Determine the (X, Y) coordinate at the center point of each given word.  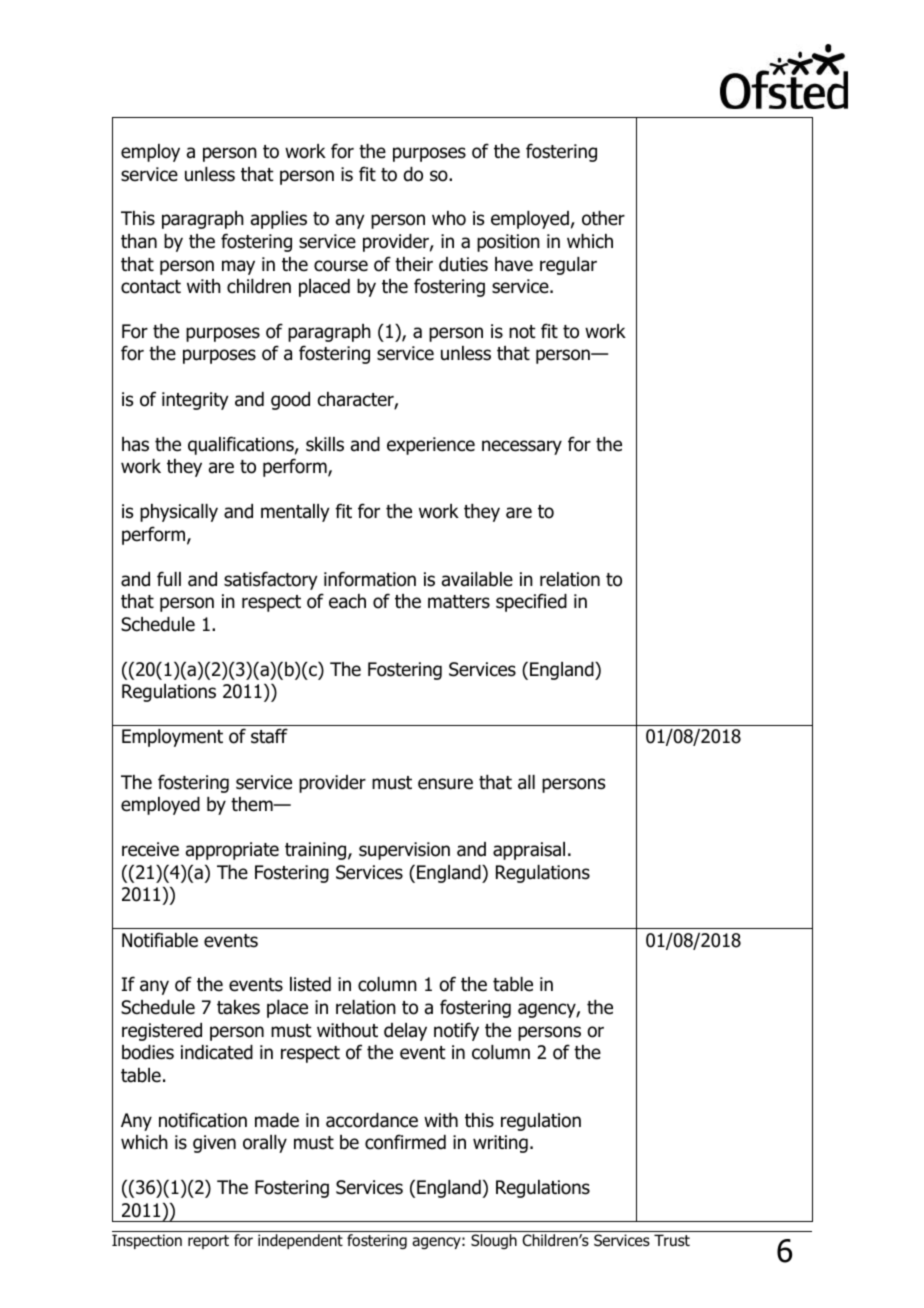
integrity (195, 401)
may (238, 267)
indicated (217, 1052)
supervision (404, 851)
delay (405, 1032)
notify (456, 1031)
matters (459, 602)
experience (431, 446)
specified (531, 602)
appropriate (232, 851)
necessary (522, 447)
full (169, 579)
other (603, 218)
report (208, 1242)
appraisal (529, 851)
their (414, 264)
